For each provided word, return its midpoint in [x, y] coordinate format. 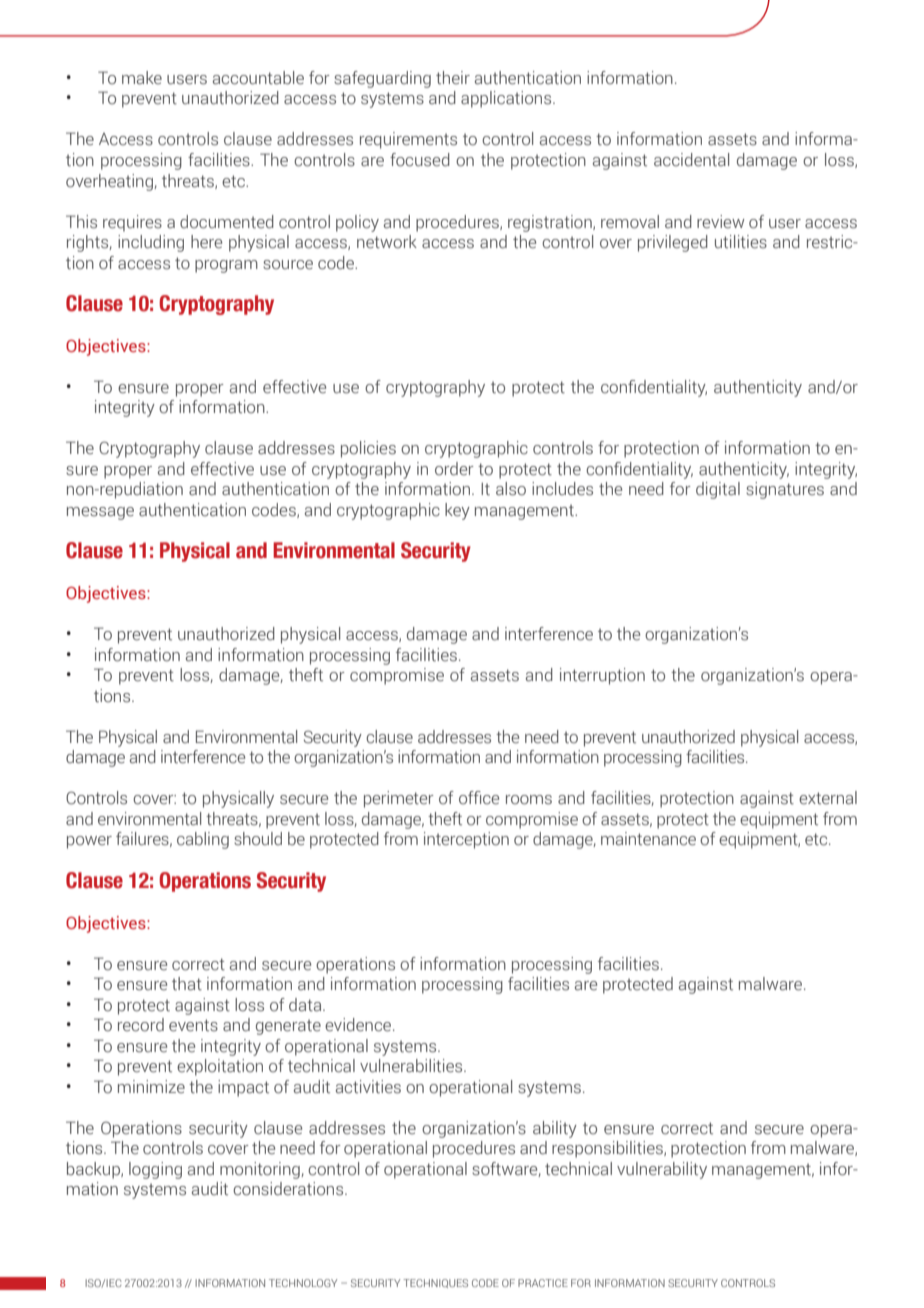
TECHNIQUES [435, 1283]
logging [155, 1170]
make [142, 78]
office [479, 798]
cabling [203, 840]
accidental [691, 160]
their [453, 78]
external [828, 798]
